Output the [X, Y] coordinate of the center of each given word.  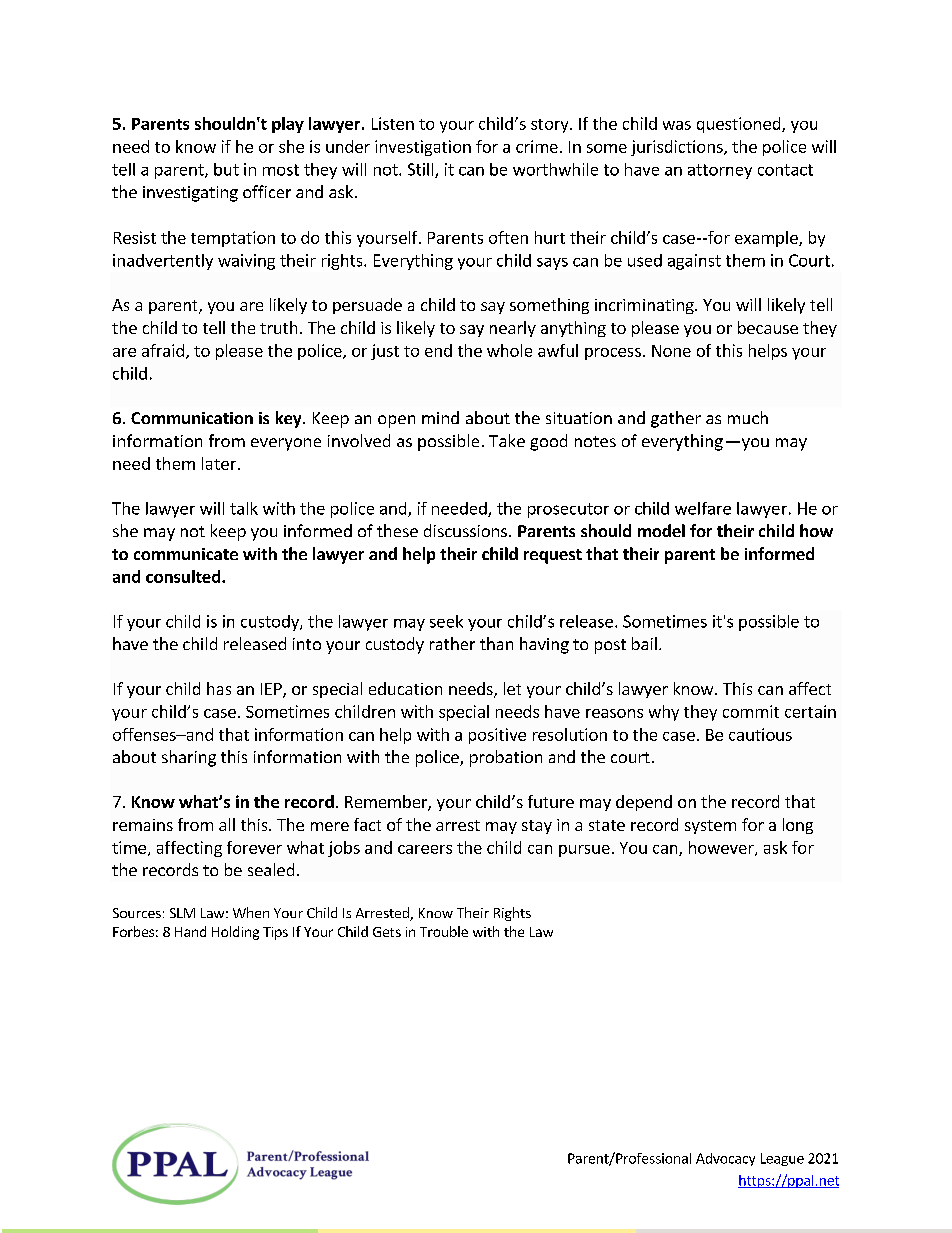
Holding [235, 933]
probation [506, 758]
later [219, 463]
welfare [703, 508]
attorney [720, 171]
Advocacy [725, 1159]
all [227, 824]
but [226, 169]
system [710, 827]
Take [507, 440]
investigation [423, 148]
